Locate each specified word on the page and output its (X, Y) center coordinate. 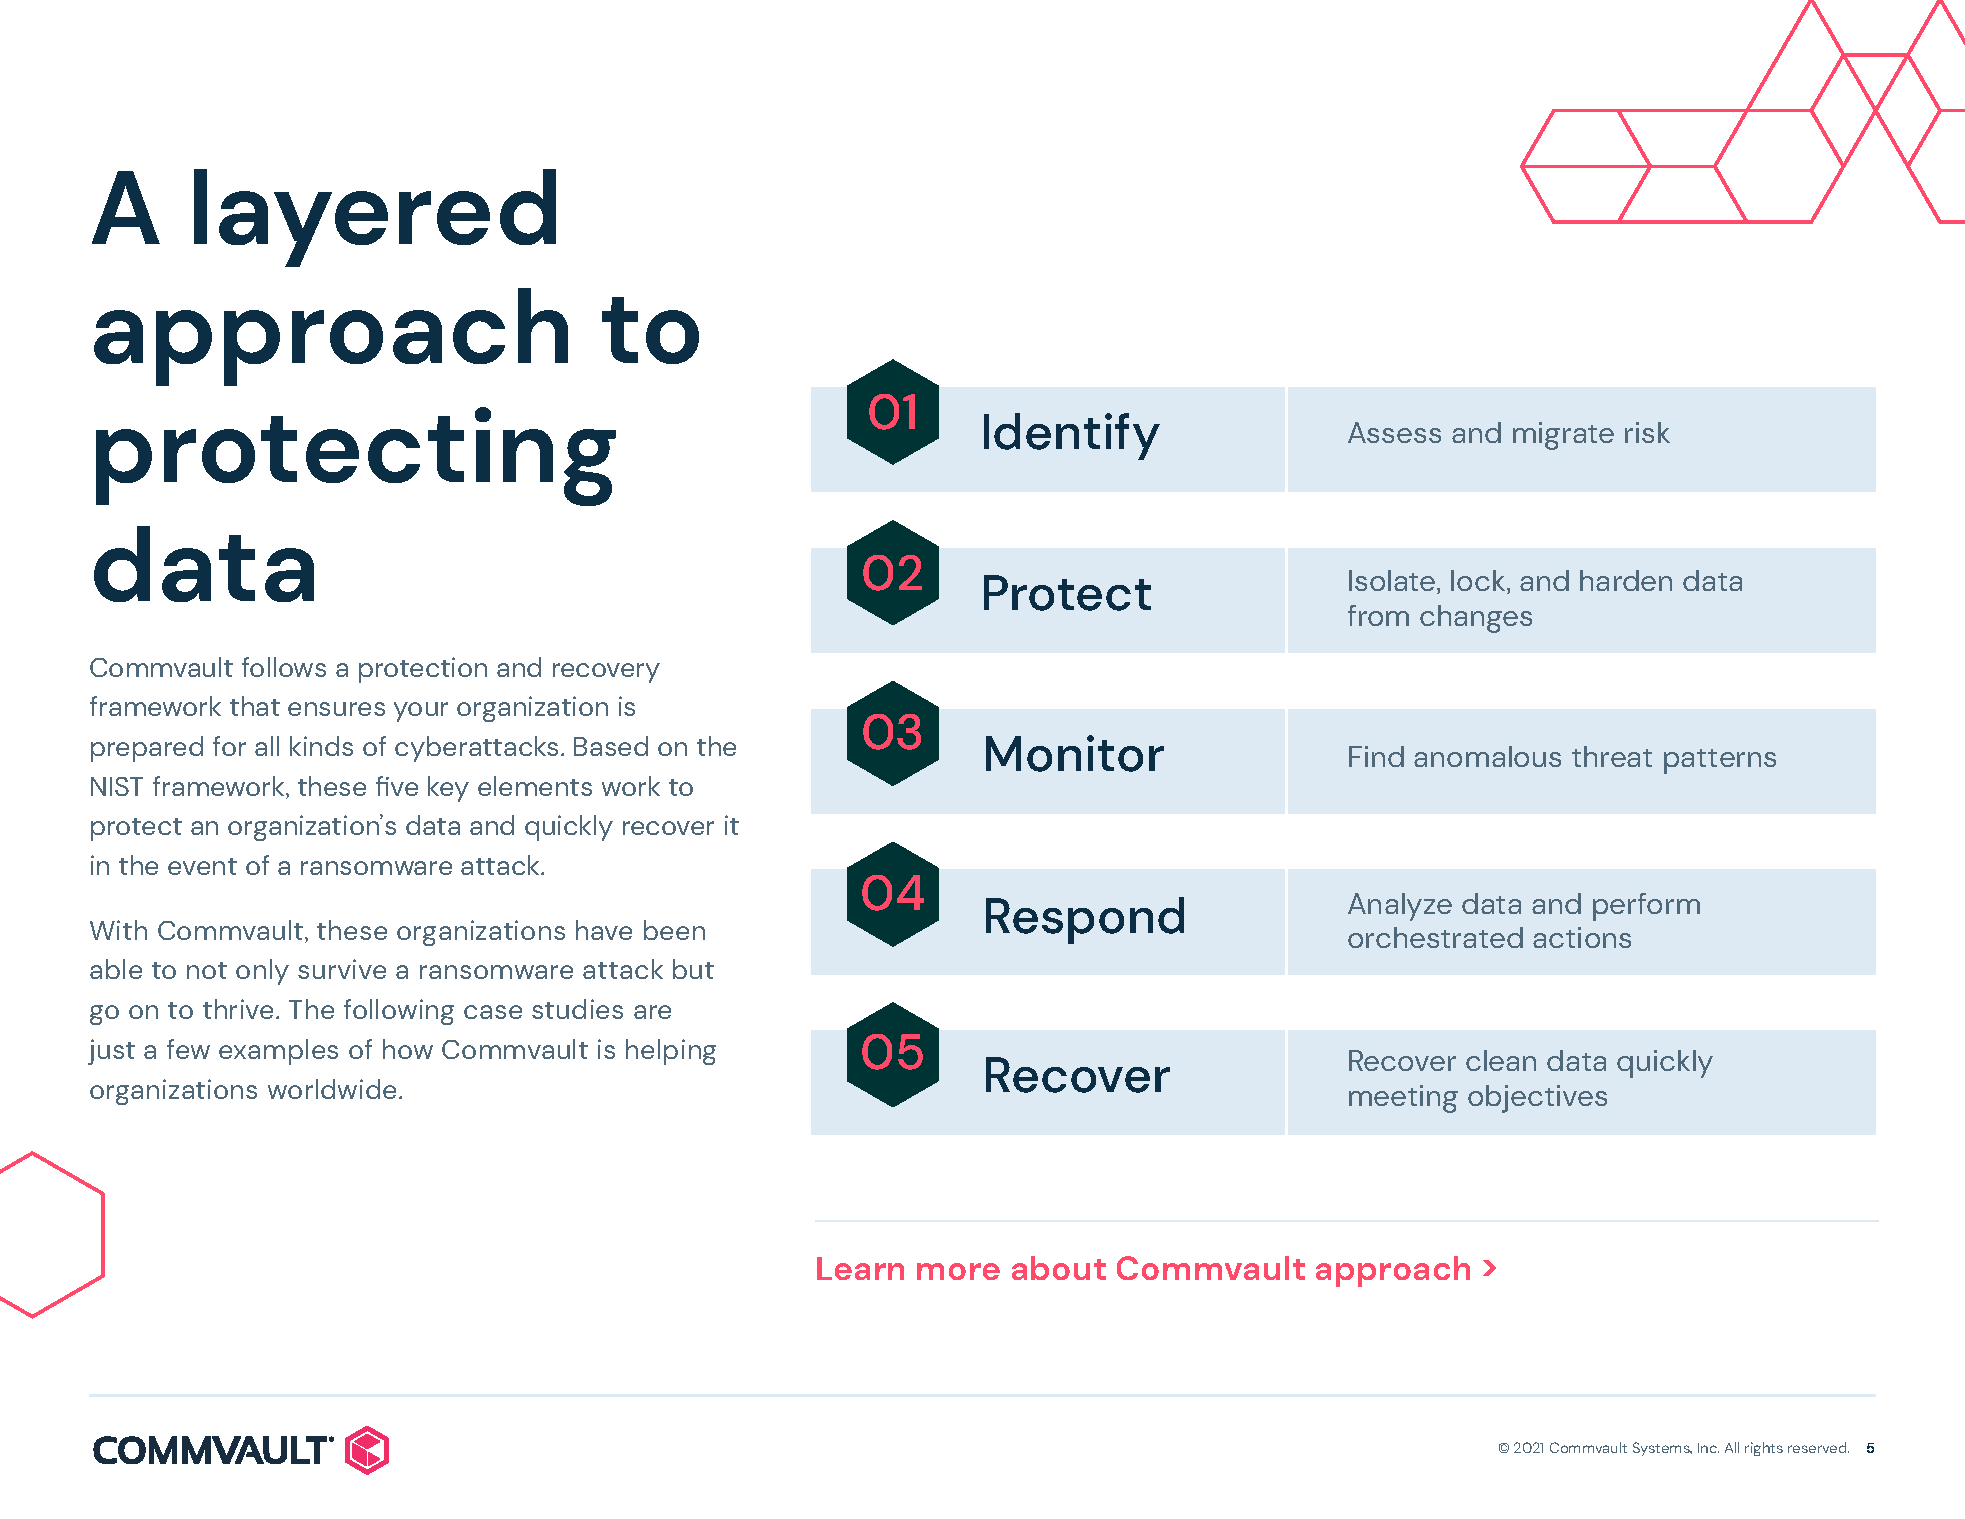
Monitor (1075, 753)
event (202, 866)
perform (1646, 907)
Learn (860, 1268)
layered (375, 218)
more (958, 1271)
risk (1647, 432)
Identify (1072, 436)
